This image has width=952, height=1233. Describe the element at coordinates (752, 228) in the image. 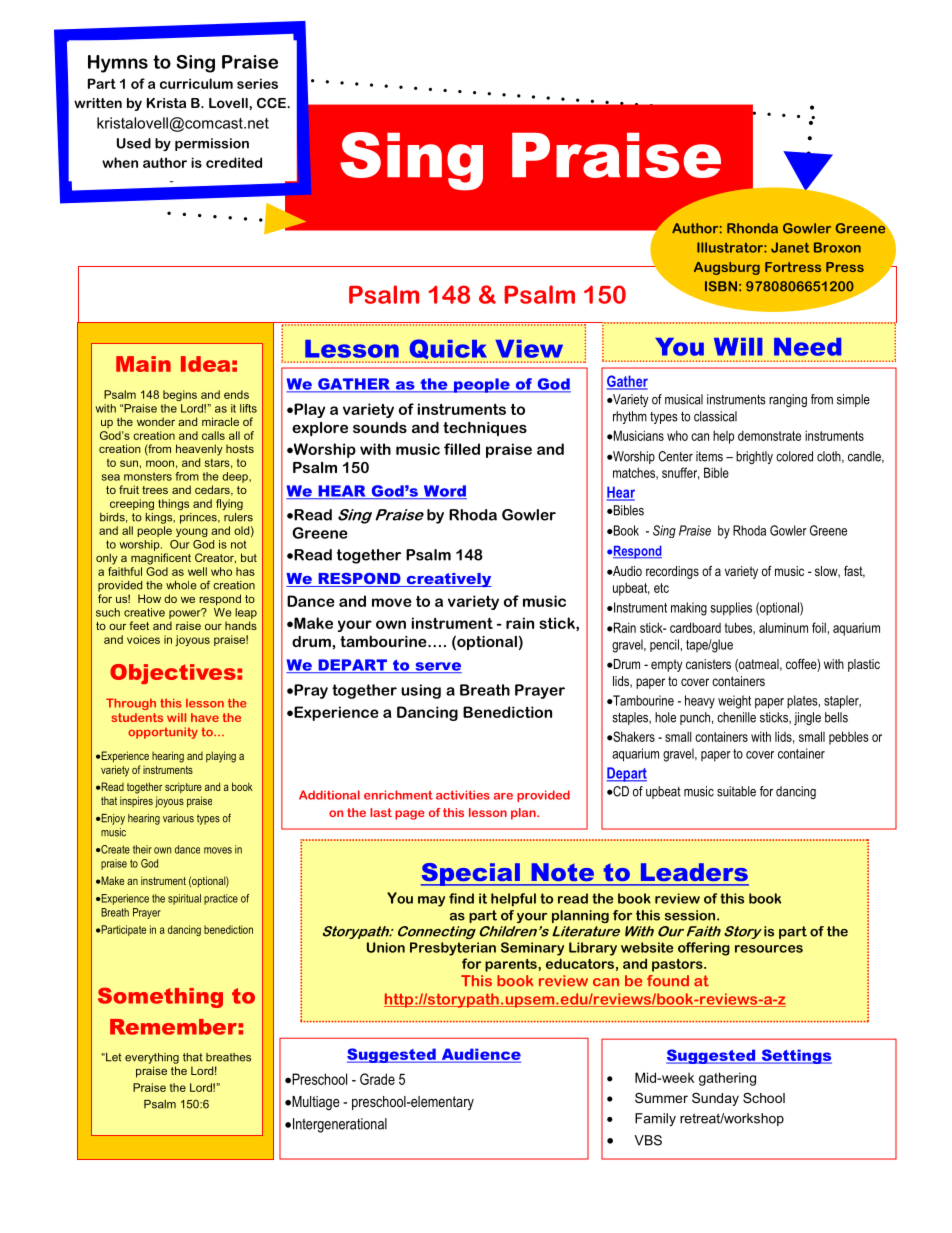

I see `Rhonda` at that location.
